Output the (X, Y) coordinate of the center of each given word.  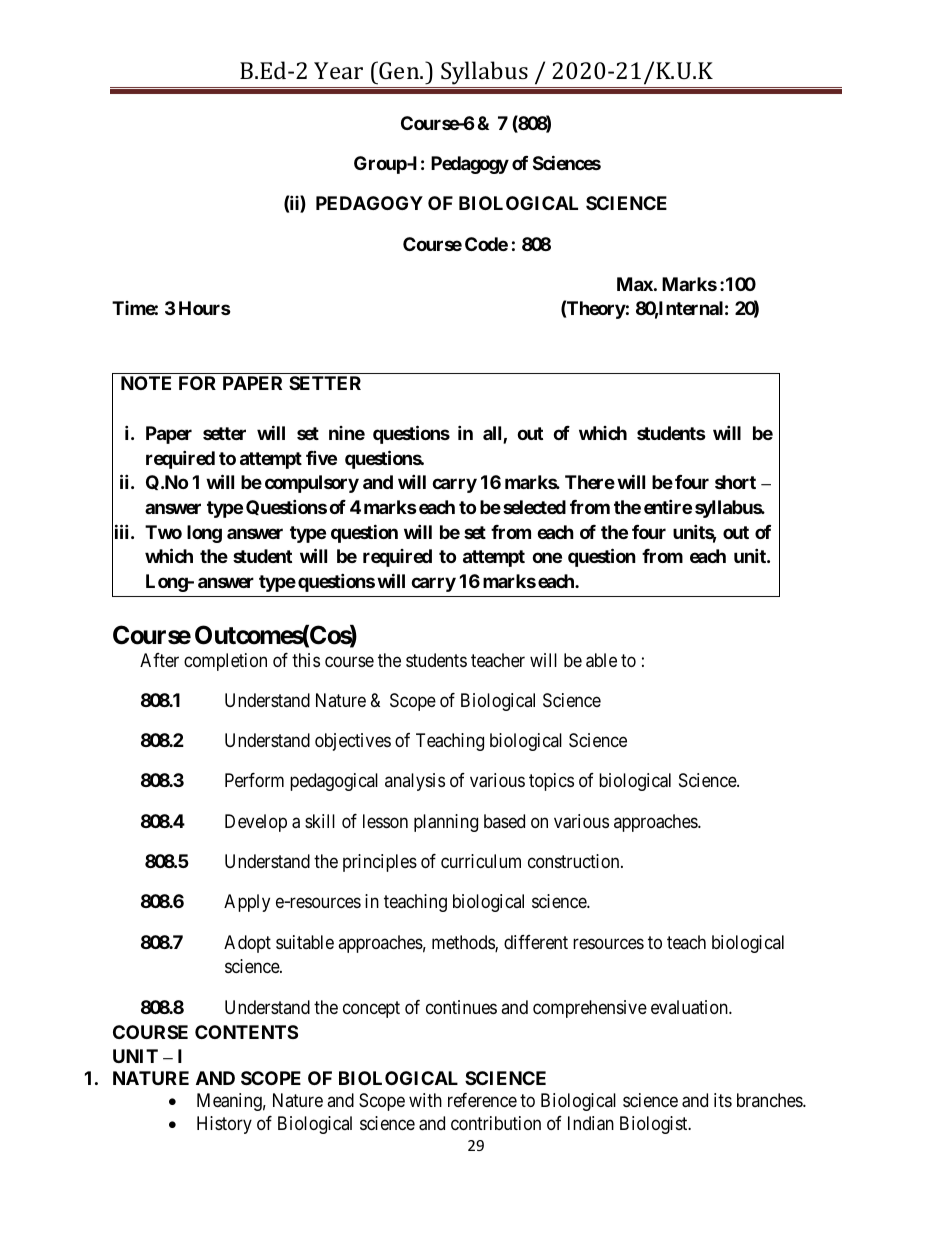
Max (635, 284)
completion (225, 662)
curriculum (481, 861)
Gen (400, 70)
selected (534, 507)
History (224, 1125)
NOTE (146, 383)
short (735, 482)
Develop (256, 823)
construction (575, 861)
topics (551, 782)
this (306, 660)
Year (338, 70)
